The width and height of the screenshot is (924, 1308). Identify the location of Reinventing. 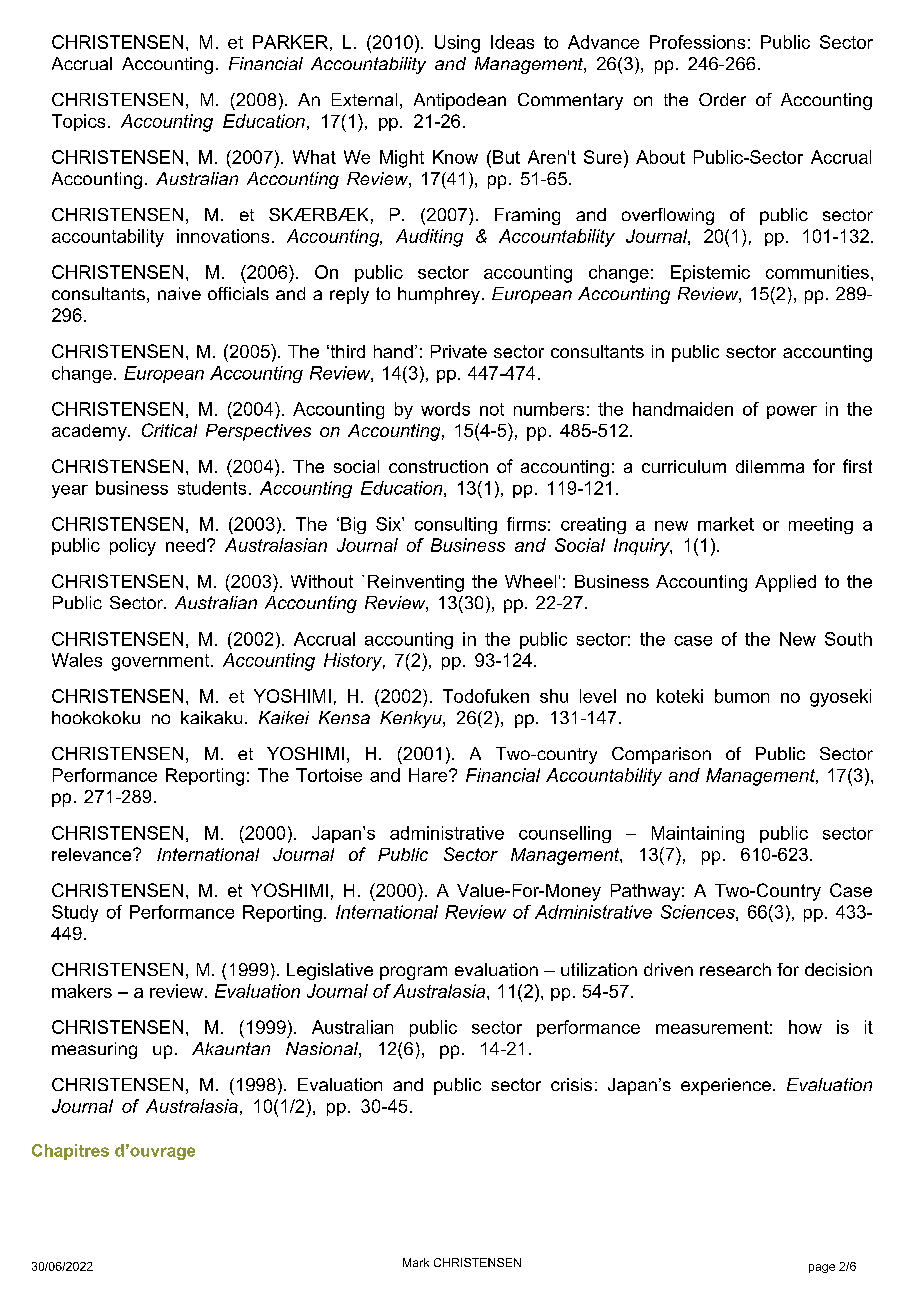
(416, 583).
